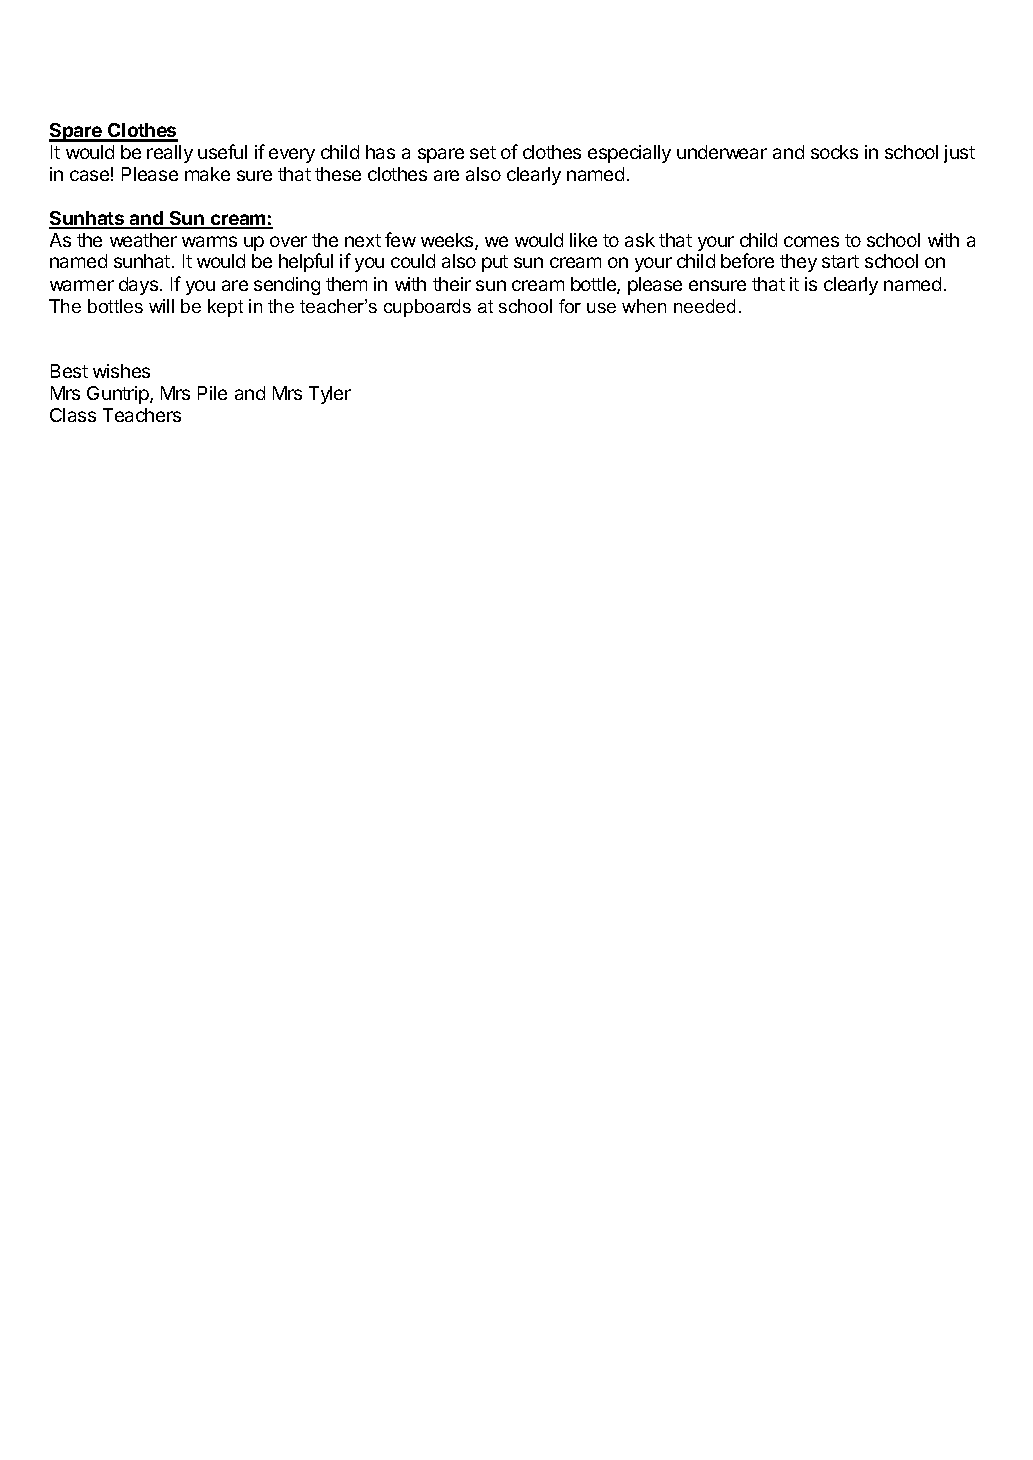 This page has height=1460, width=1033. Describe the element at coordinates (138, 286) in the page. I see `days` at that location.
